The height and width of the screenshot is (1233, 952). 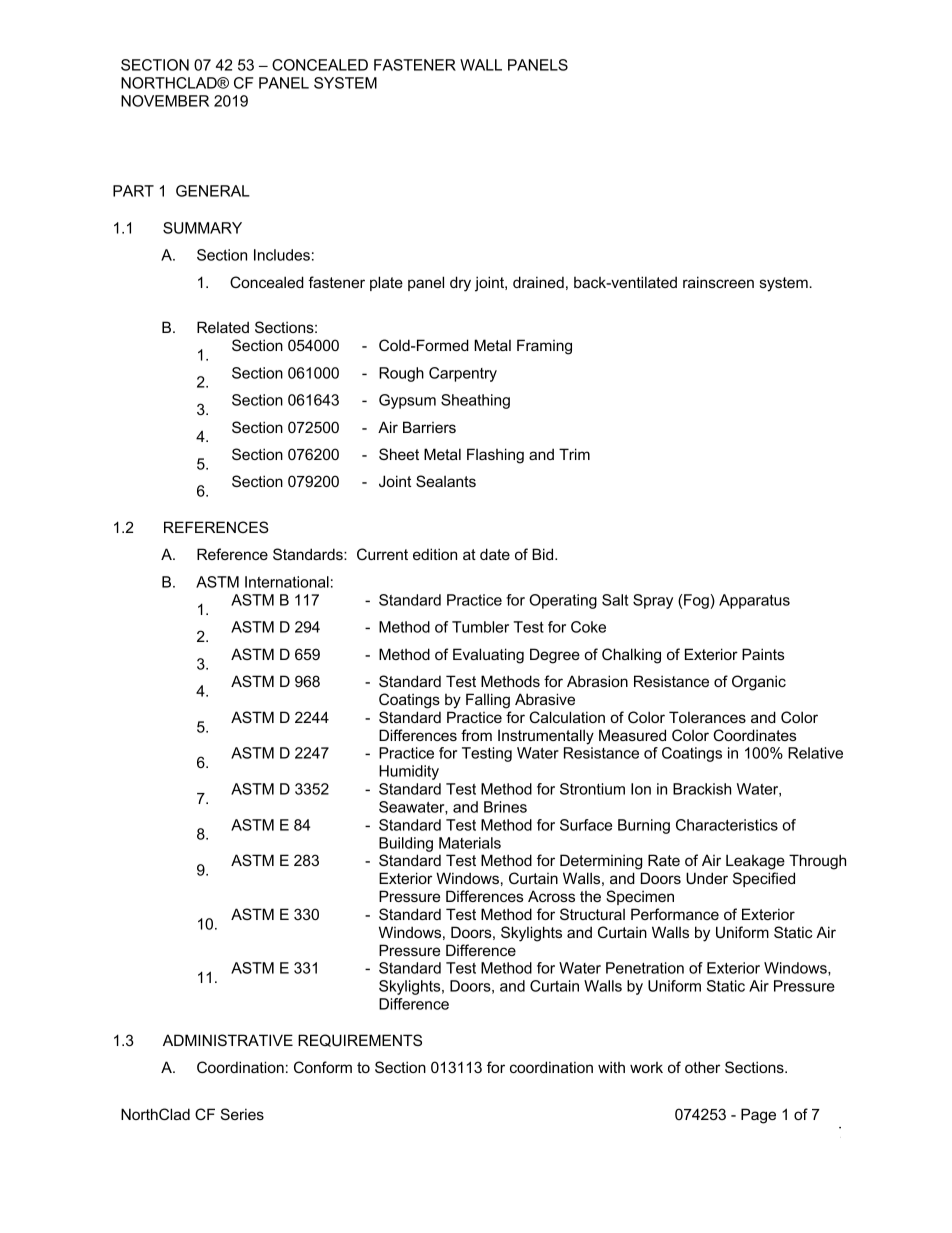 I want to click on Series, so click(x=242, y=1114).
